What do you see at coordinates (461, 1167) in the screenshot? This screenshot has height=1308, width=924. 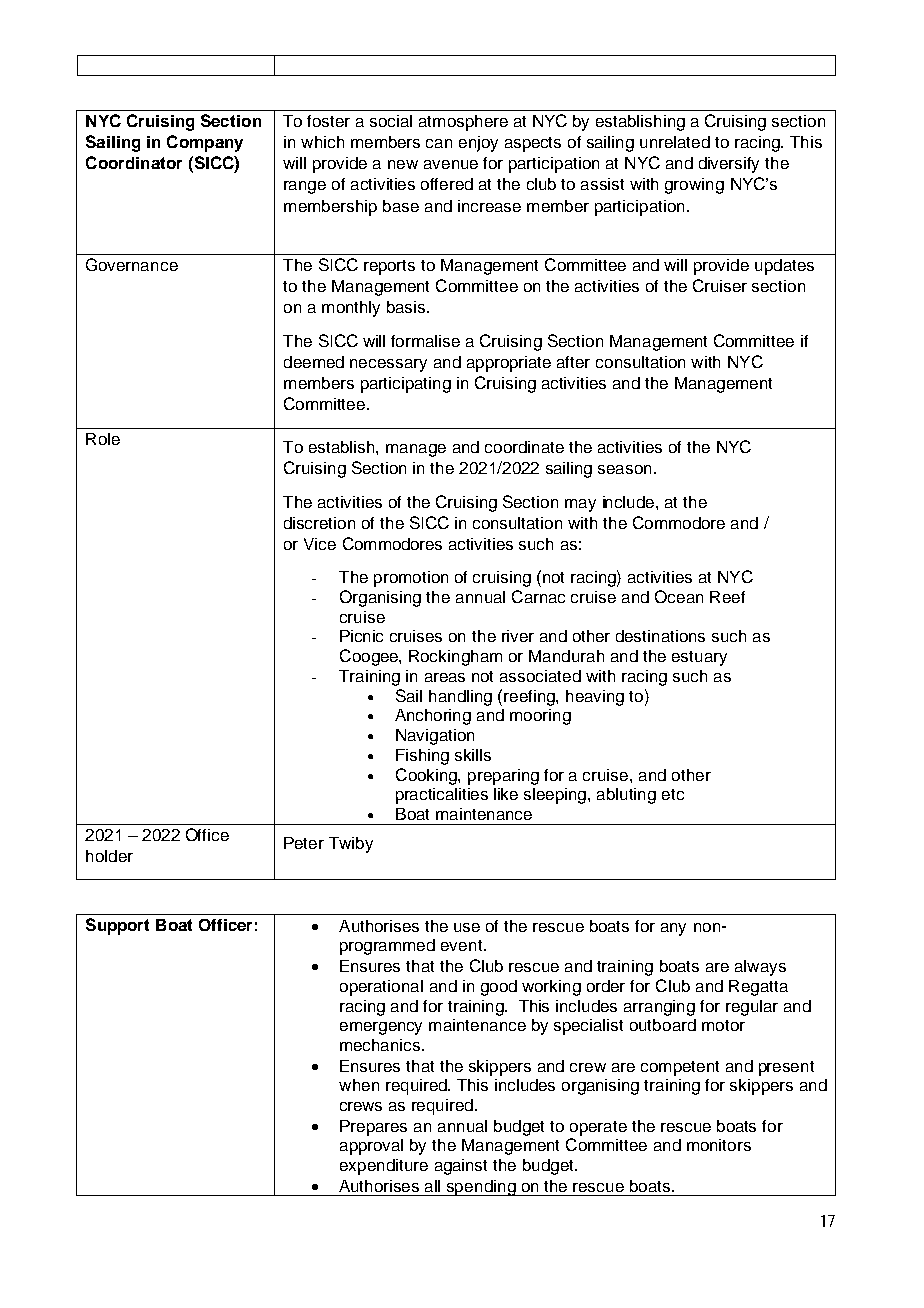 I see `against` at bounding box center [461, 1167].
